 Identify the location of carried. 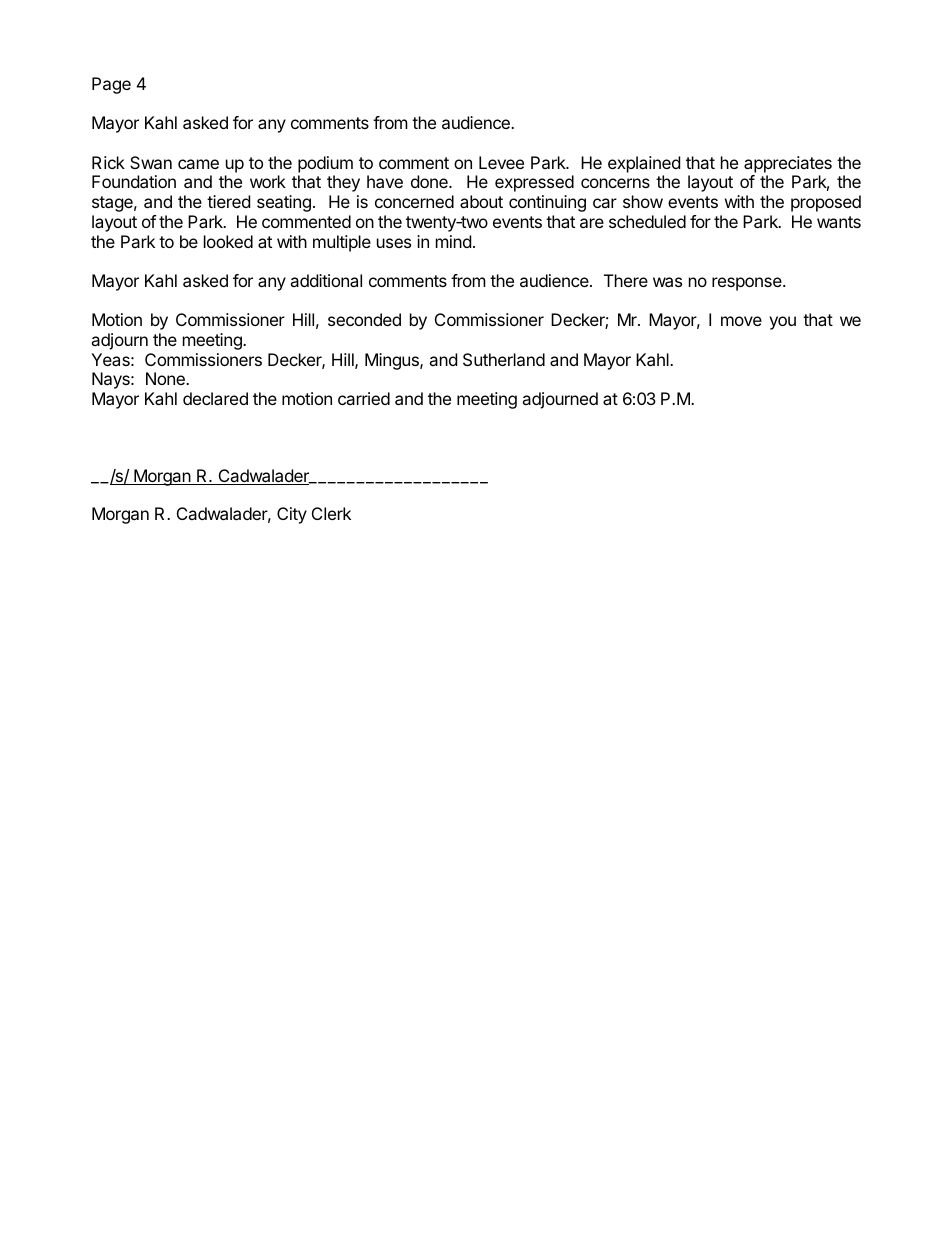
(364, 398).
